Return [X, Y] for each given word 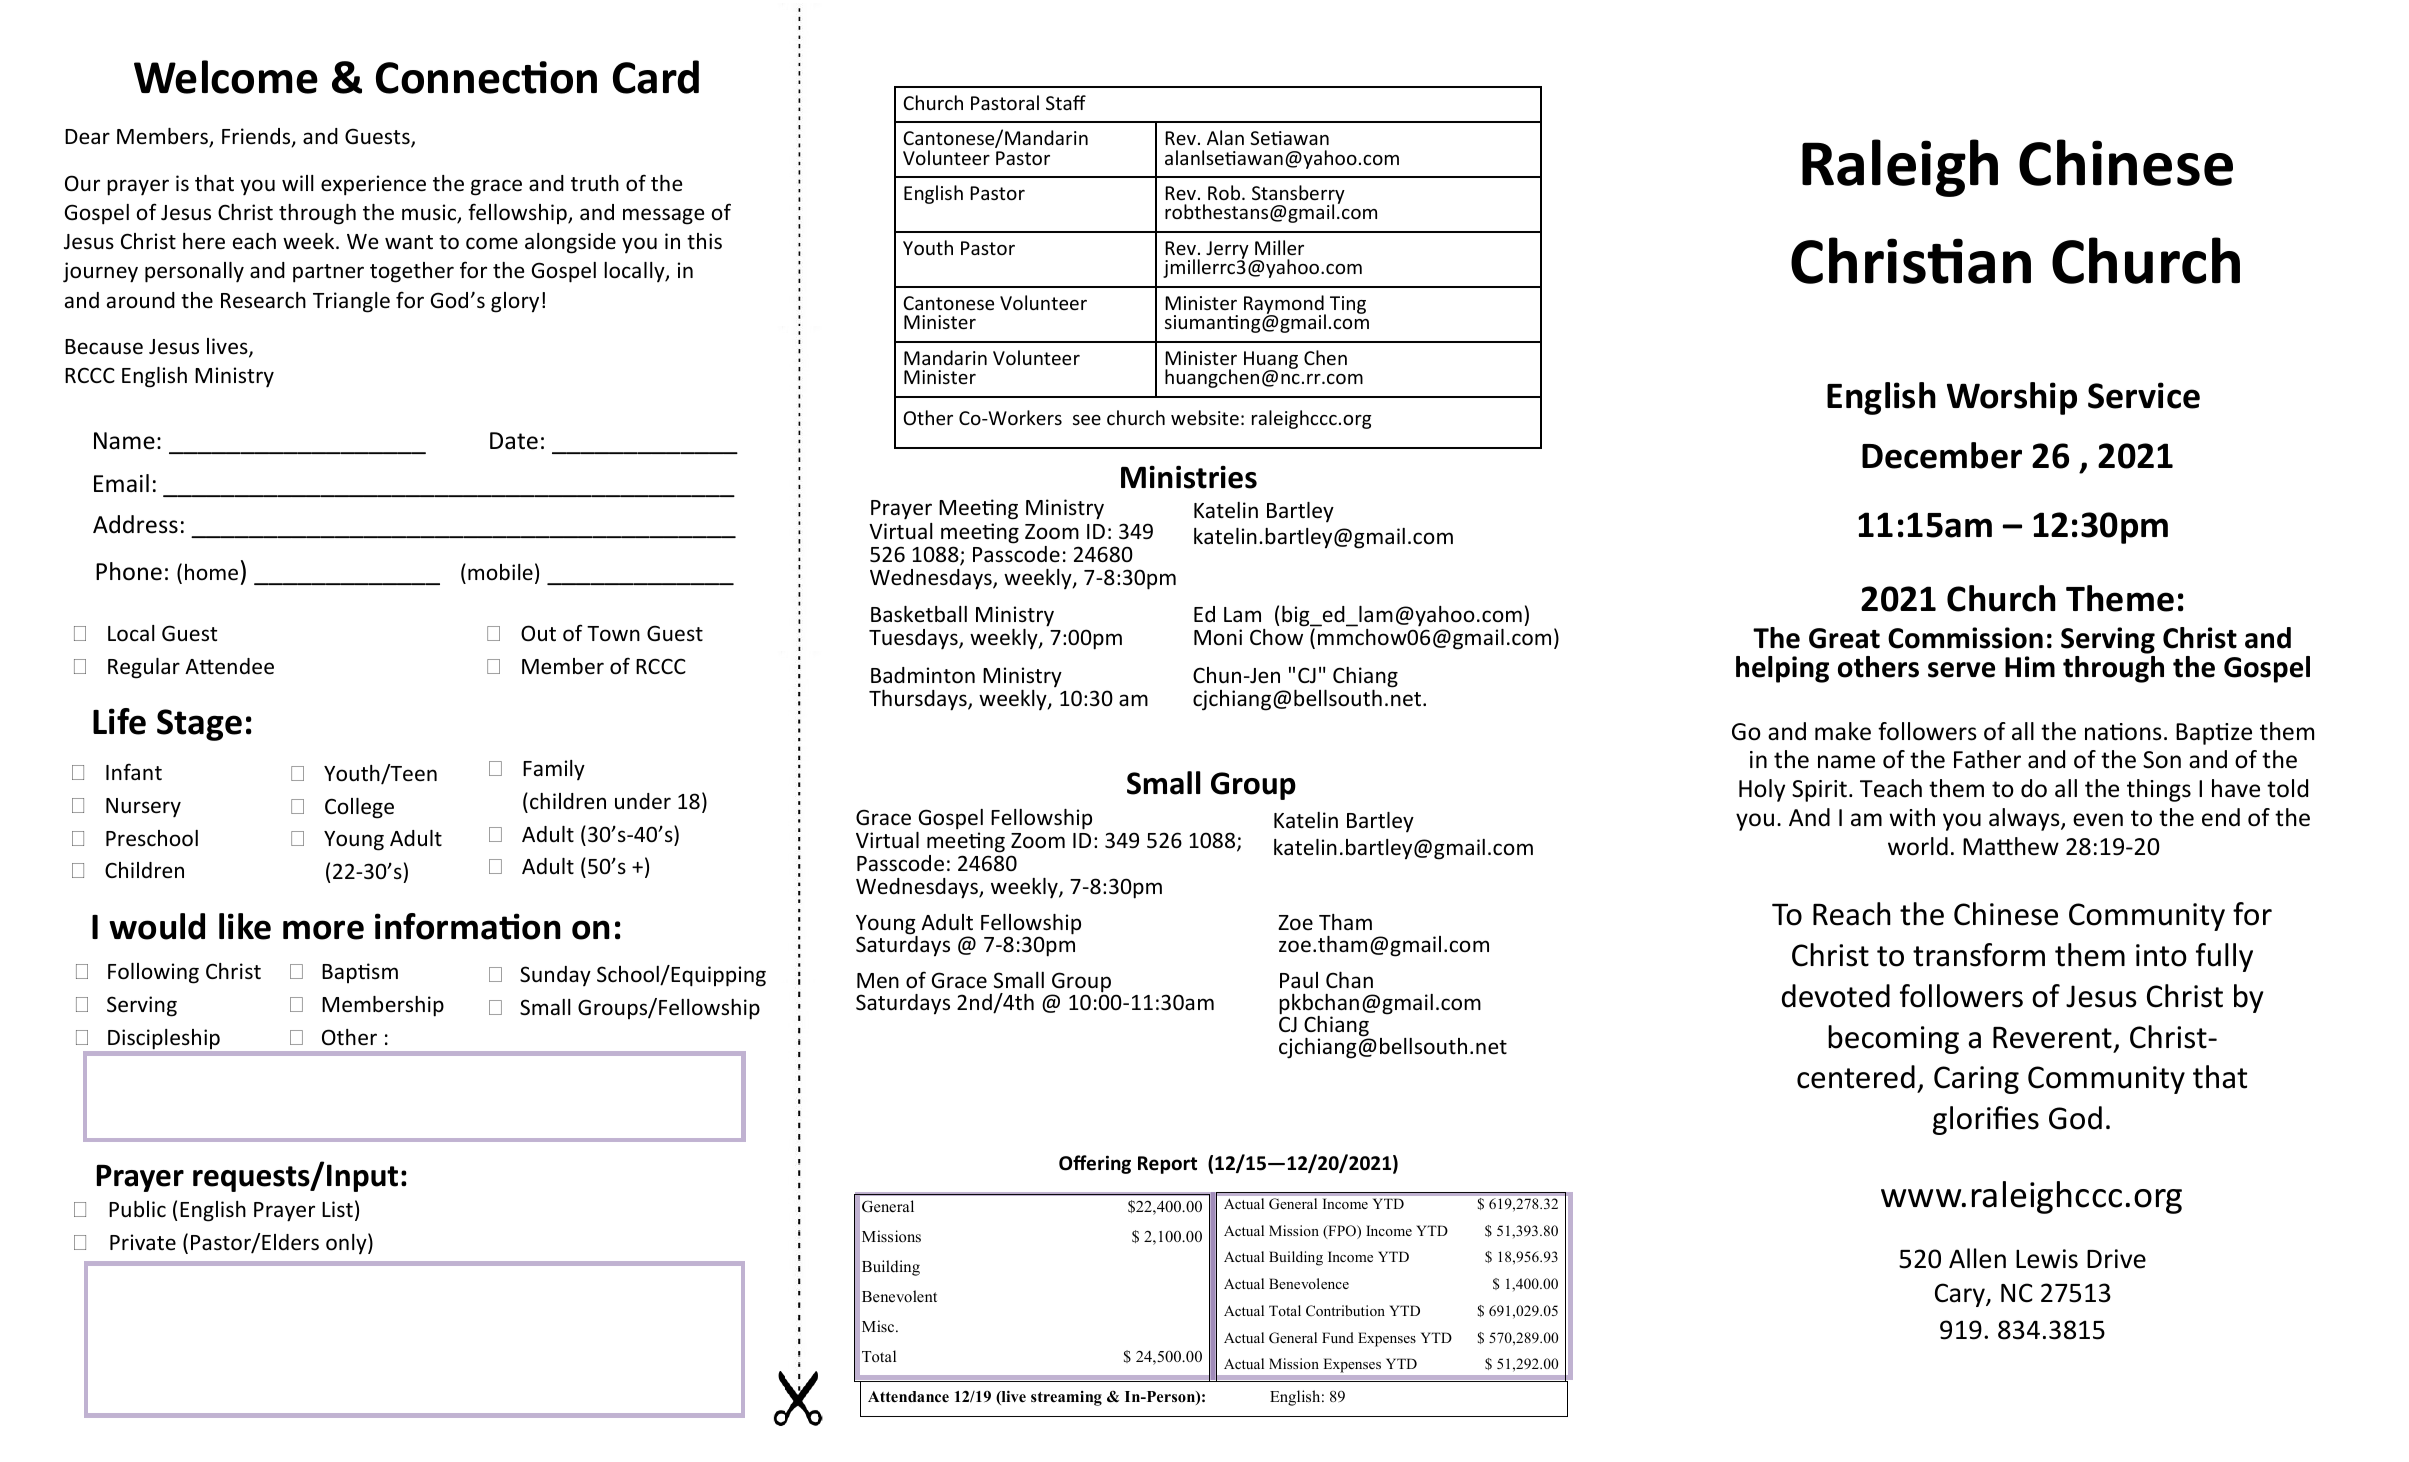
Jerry [1227, 251]
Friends [257, 137]
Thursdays [919, 700]
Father [1987, 759]
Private [143, 1242]
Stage [199, 725]
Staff [1066, 102]
